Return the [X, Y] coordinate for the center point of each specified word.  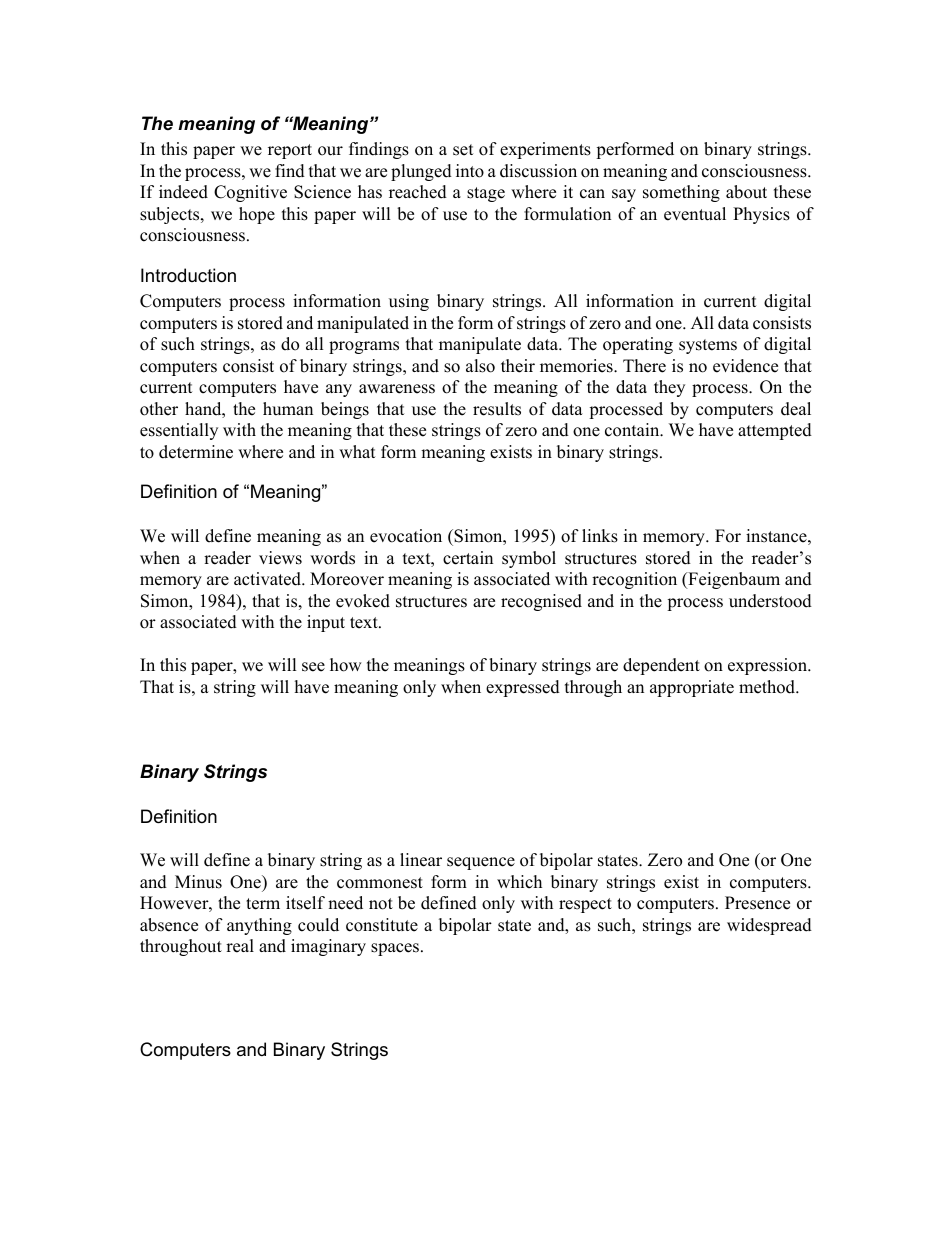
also [480, 366]
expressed [523, 688]
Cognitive [250, 193]
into [470, 171]
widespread [769, 926]
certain [468, 558]
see [313, 667]
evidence [745, 366]
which [519, 882]
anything [259, 926]
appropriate [692, 688]
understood [770, 601]
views [280, 558]
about [746, 192]
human [288, 409]
